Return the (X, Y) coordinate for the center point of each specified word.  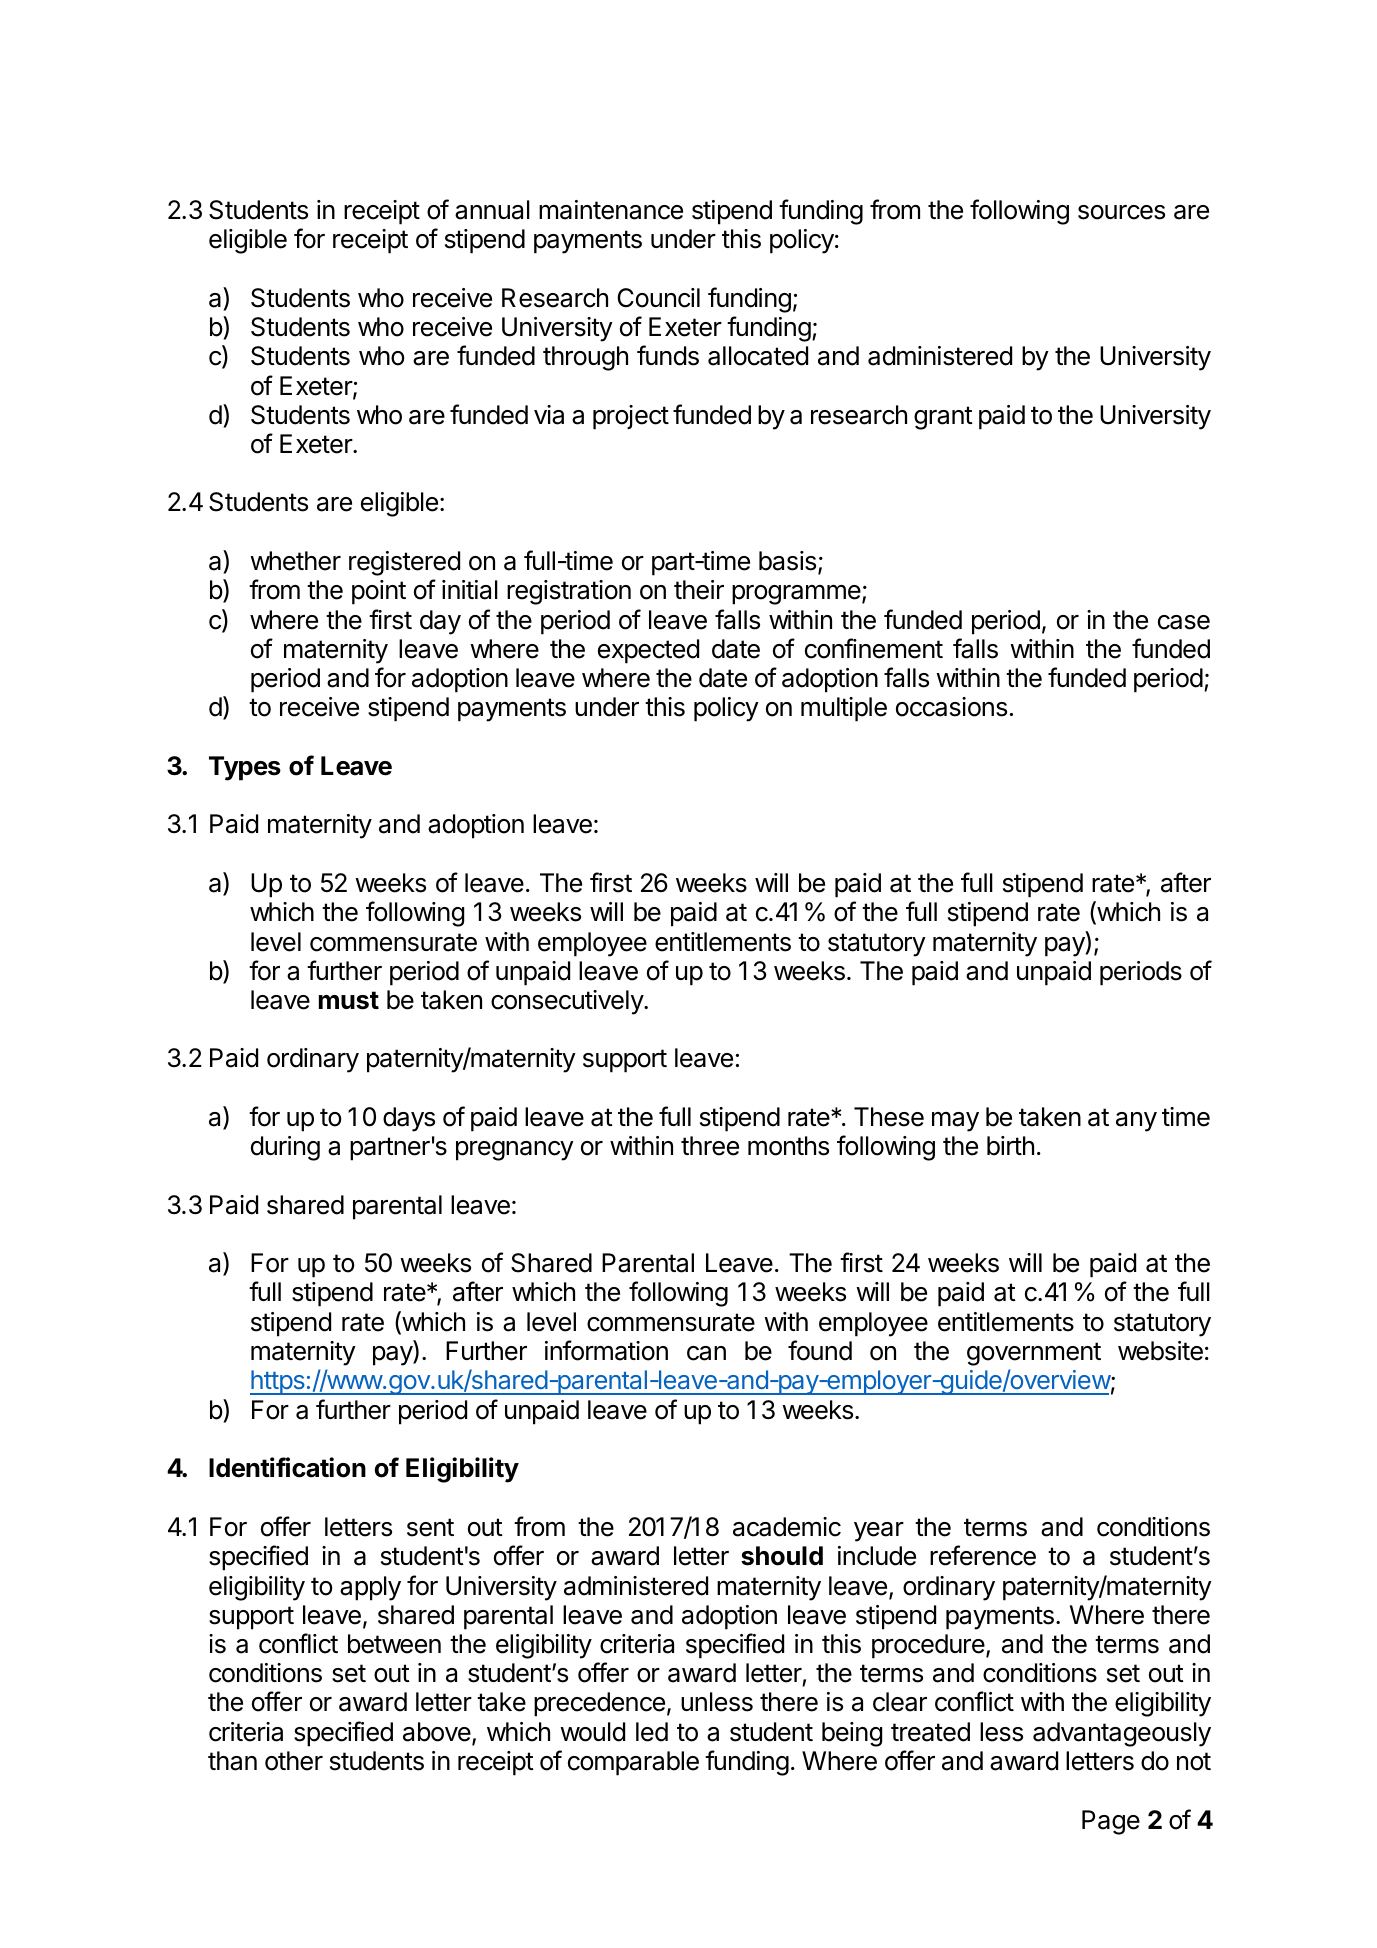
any (1136, 1122)
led (652, 1732)
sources (1121, 212)
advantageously (1122, 1734)
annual (492, 210)
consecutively (568, 1002)
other (294, 1761)
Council (658, 298)
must (349, 1000)
